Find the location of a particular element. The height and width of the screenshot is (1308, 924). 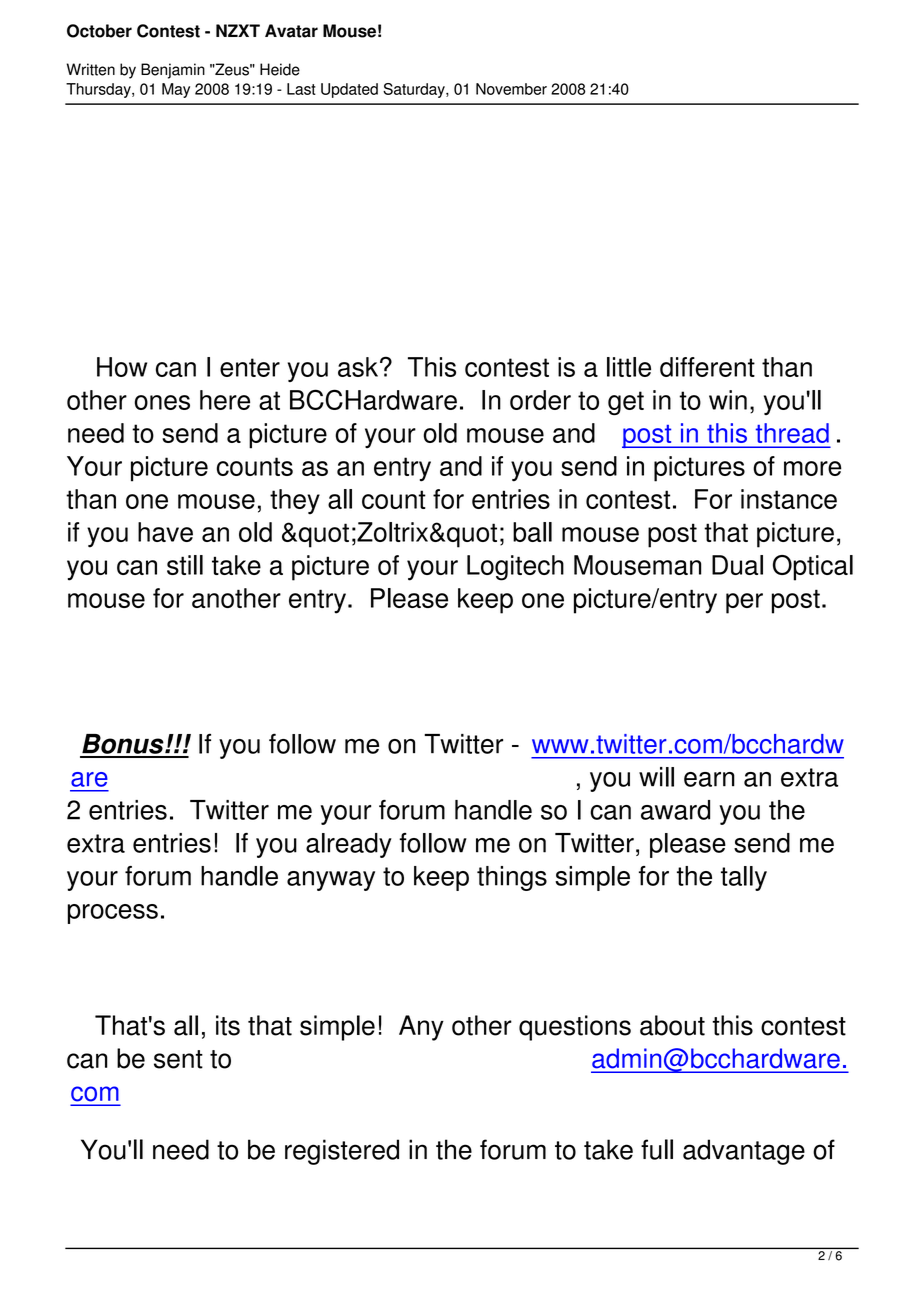

November is located at coordinates (511, 89).
